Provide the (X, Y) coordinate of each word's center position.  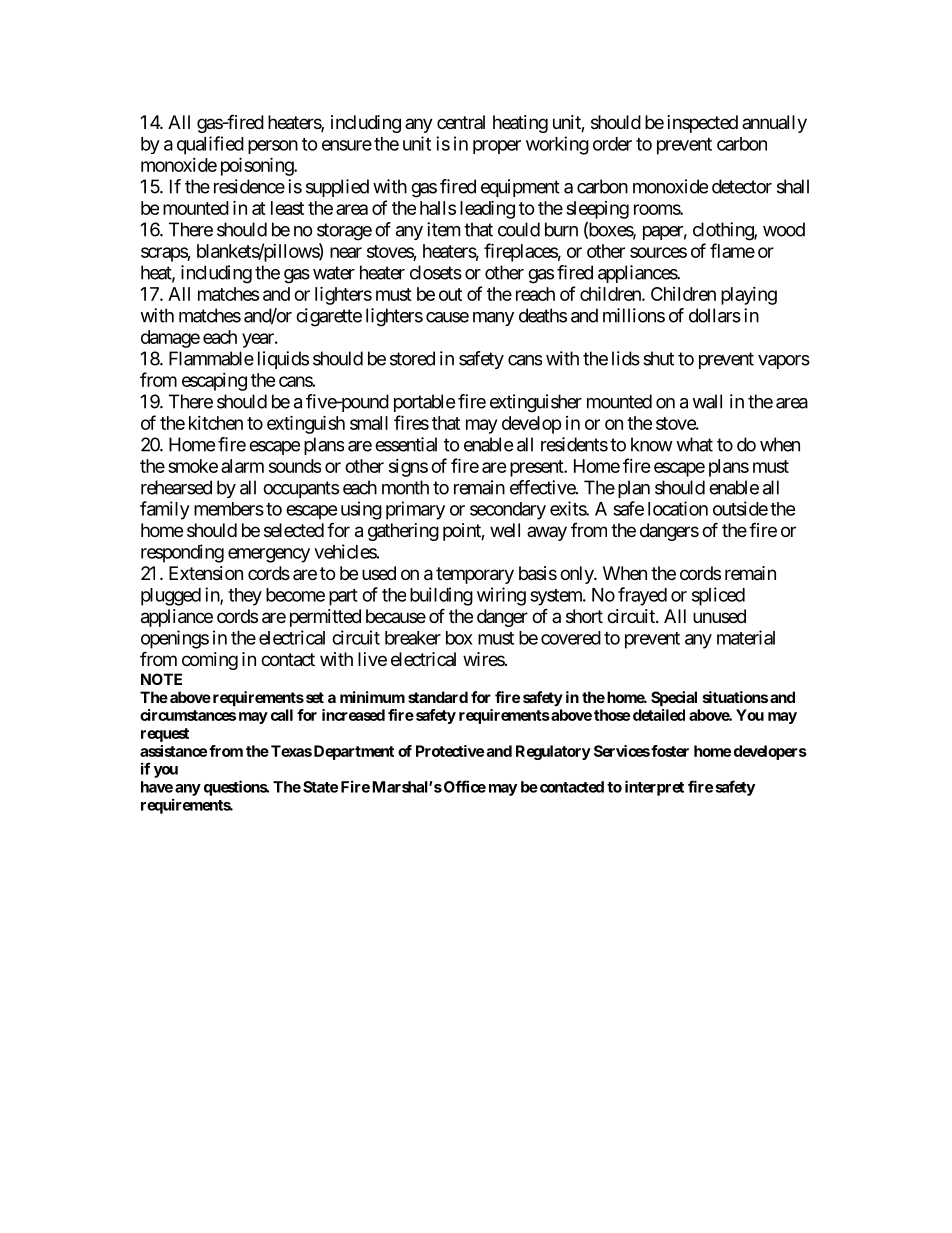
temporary (475, 575)
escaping (214, 382)
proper (497, 147)
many (493, 319)
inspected (703, 124)
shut (658, 358)
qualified (210, 145)
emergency (269, 555)
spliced (718, 596)
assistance (173, 751)
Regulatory (553, 752)
